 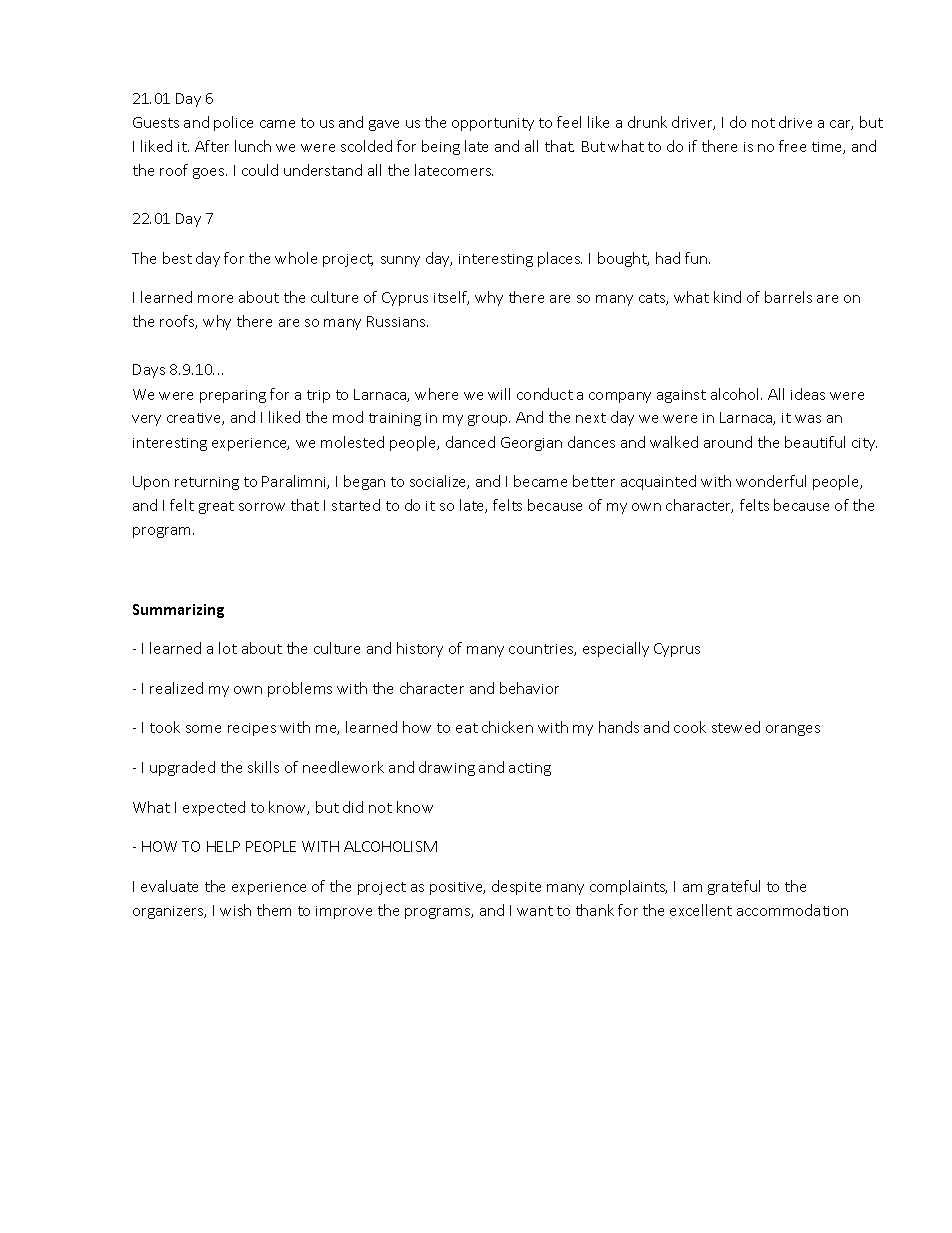 What do you see at coordinates (420, 649) in the page?
I see `history` at bounding box center [420, 649].
